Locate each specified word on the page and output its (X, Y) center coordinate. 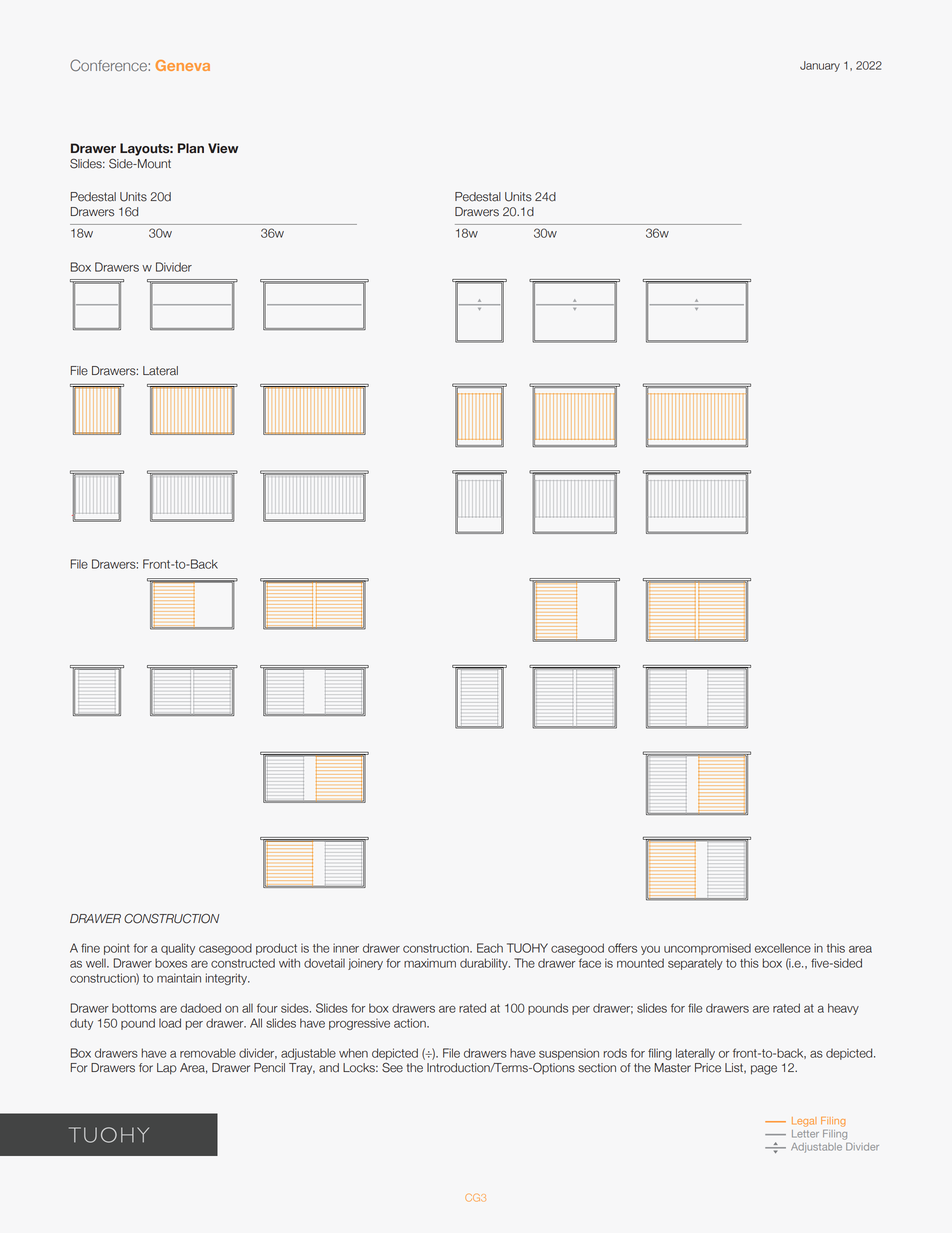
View (223, 148)
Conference (109, 65)
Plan (191, 148)
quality (178, 949)
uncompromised (707, 949)
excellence (783, 948)
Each (490, 948)
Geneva (183, 65)
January (820, 66)
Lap (167, 1069)
